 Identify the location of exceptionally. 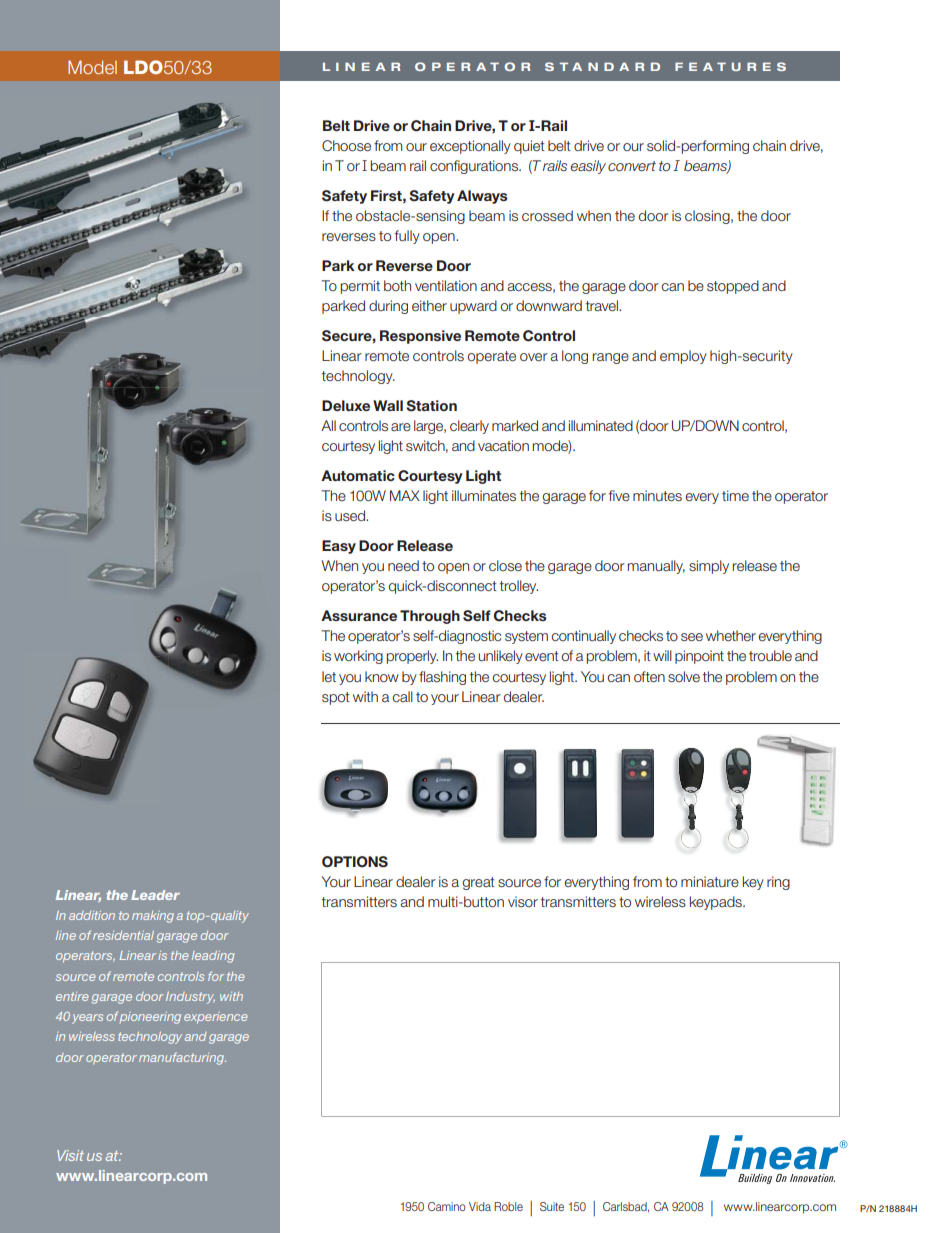
(470, 147).
